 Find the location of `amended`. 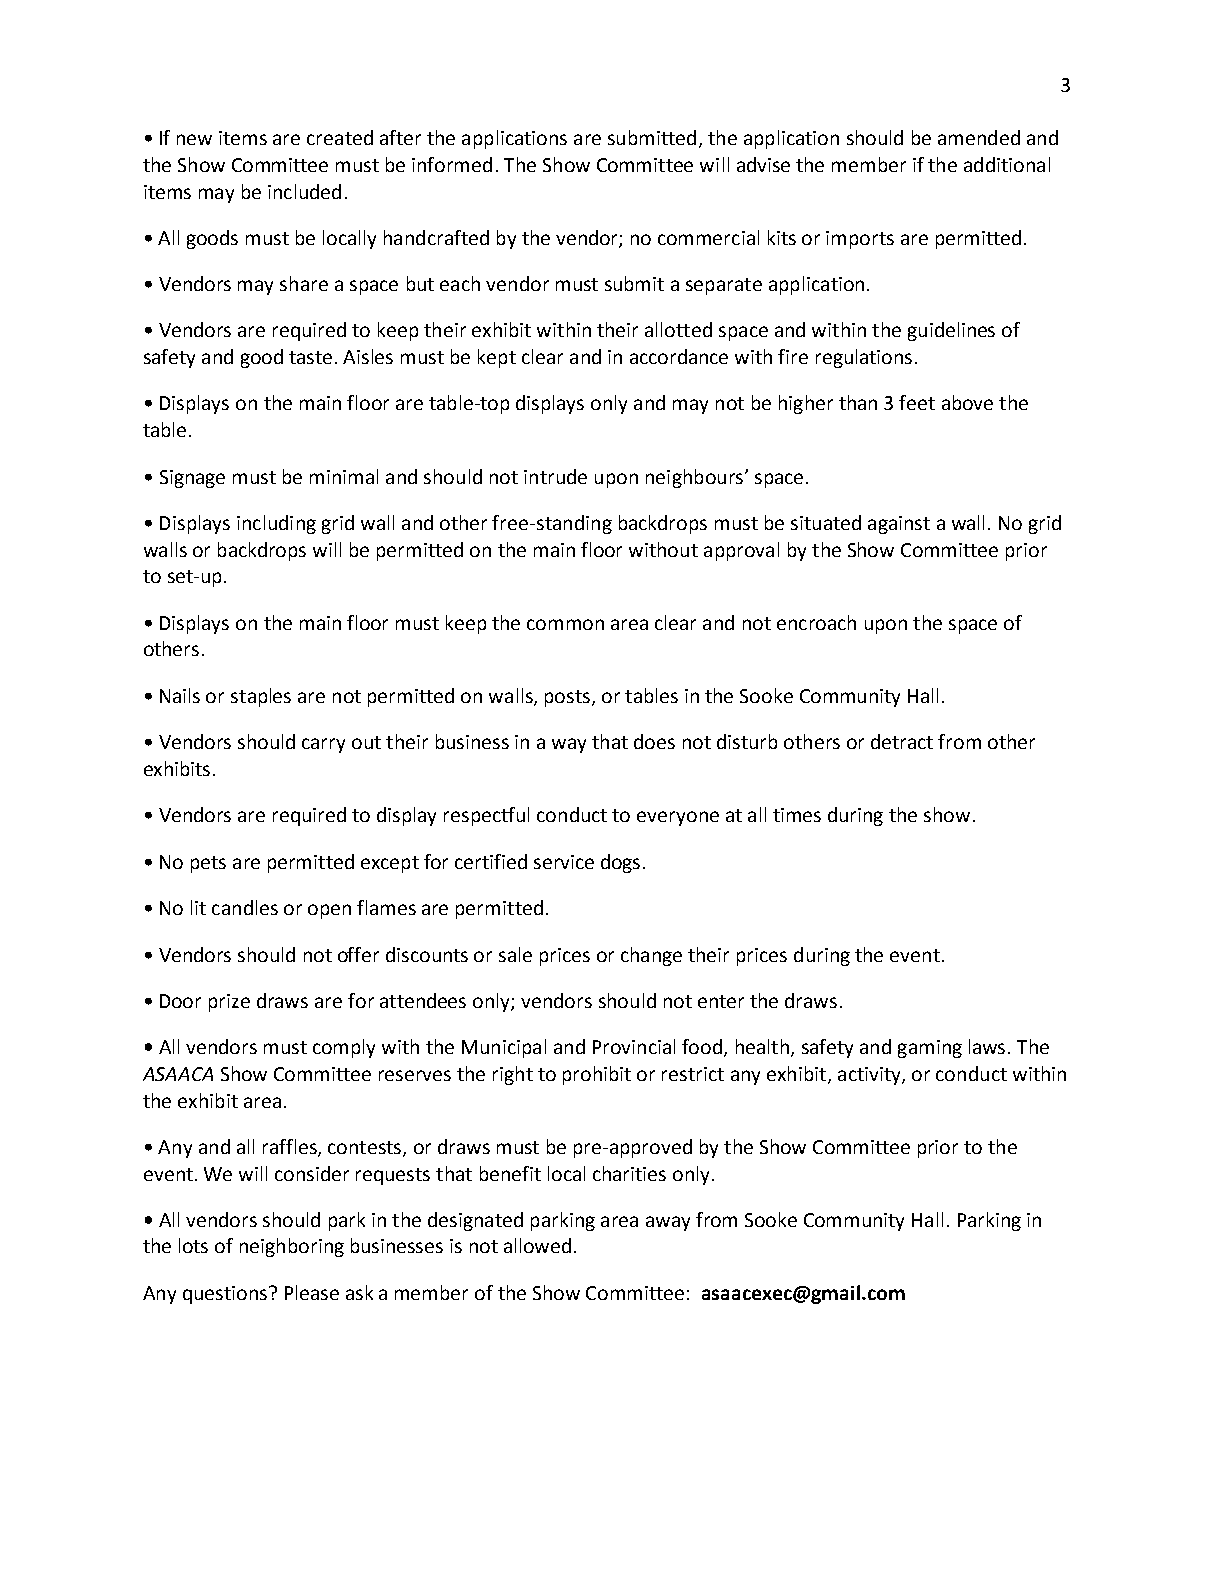

amended is located at coordinates (979, 137).
